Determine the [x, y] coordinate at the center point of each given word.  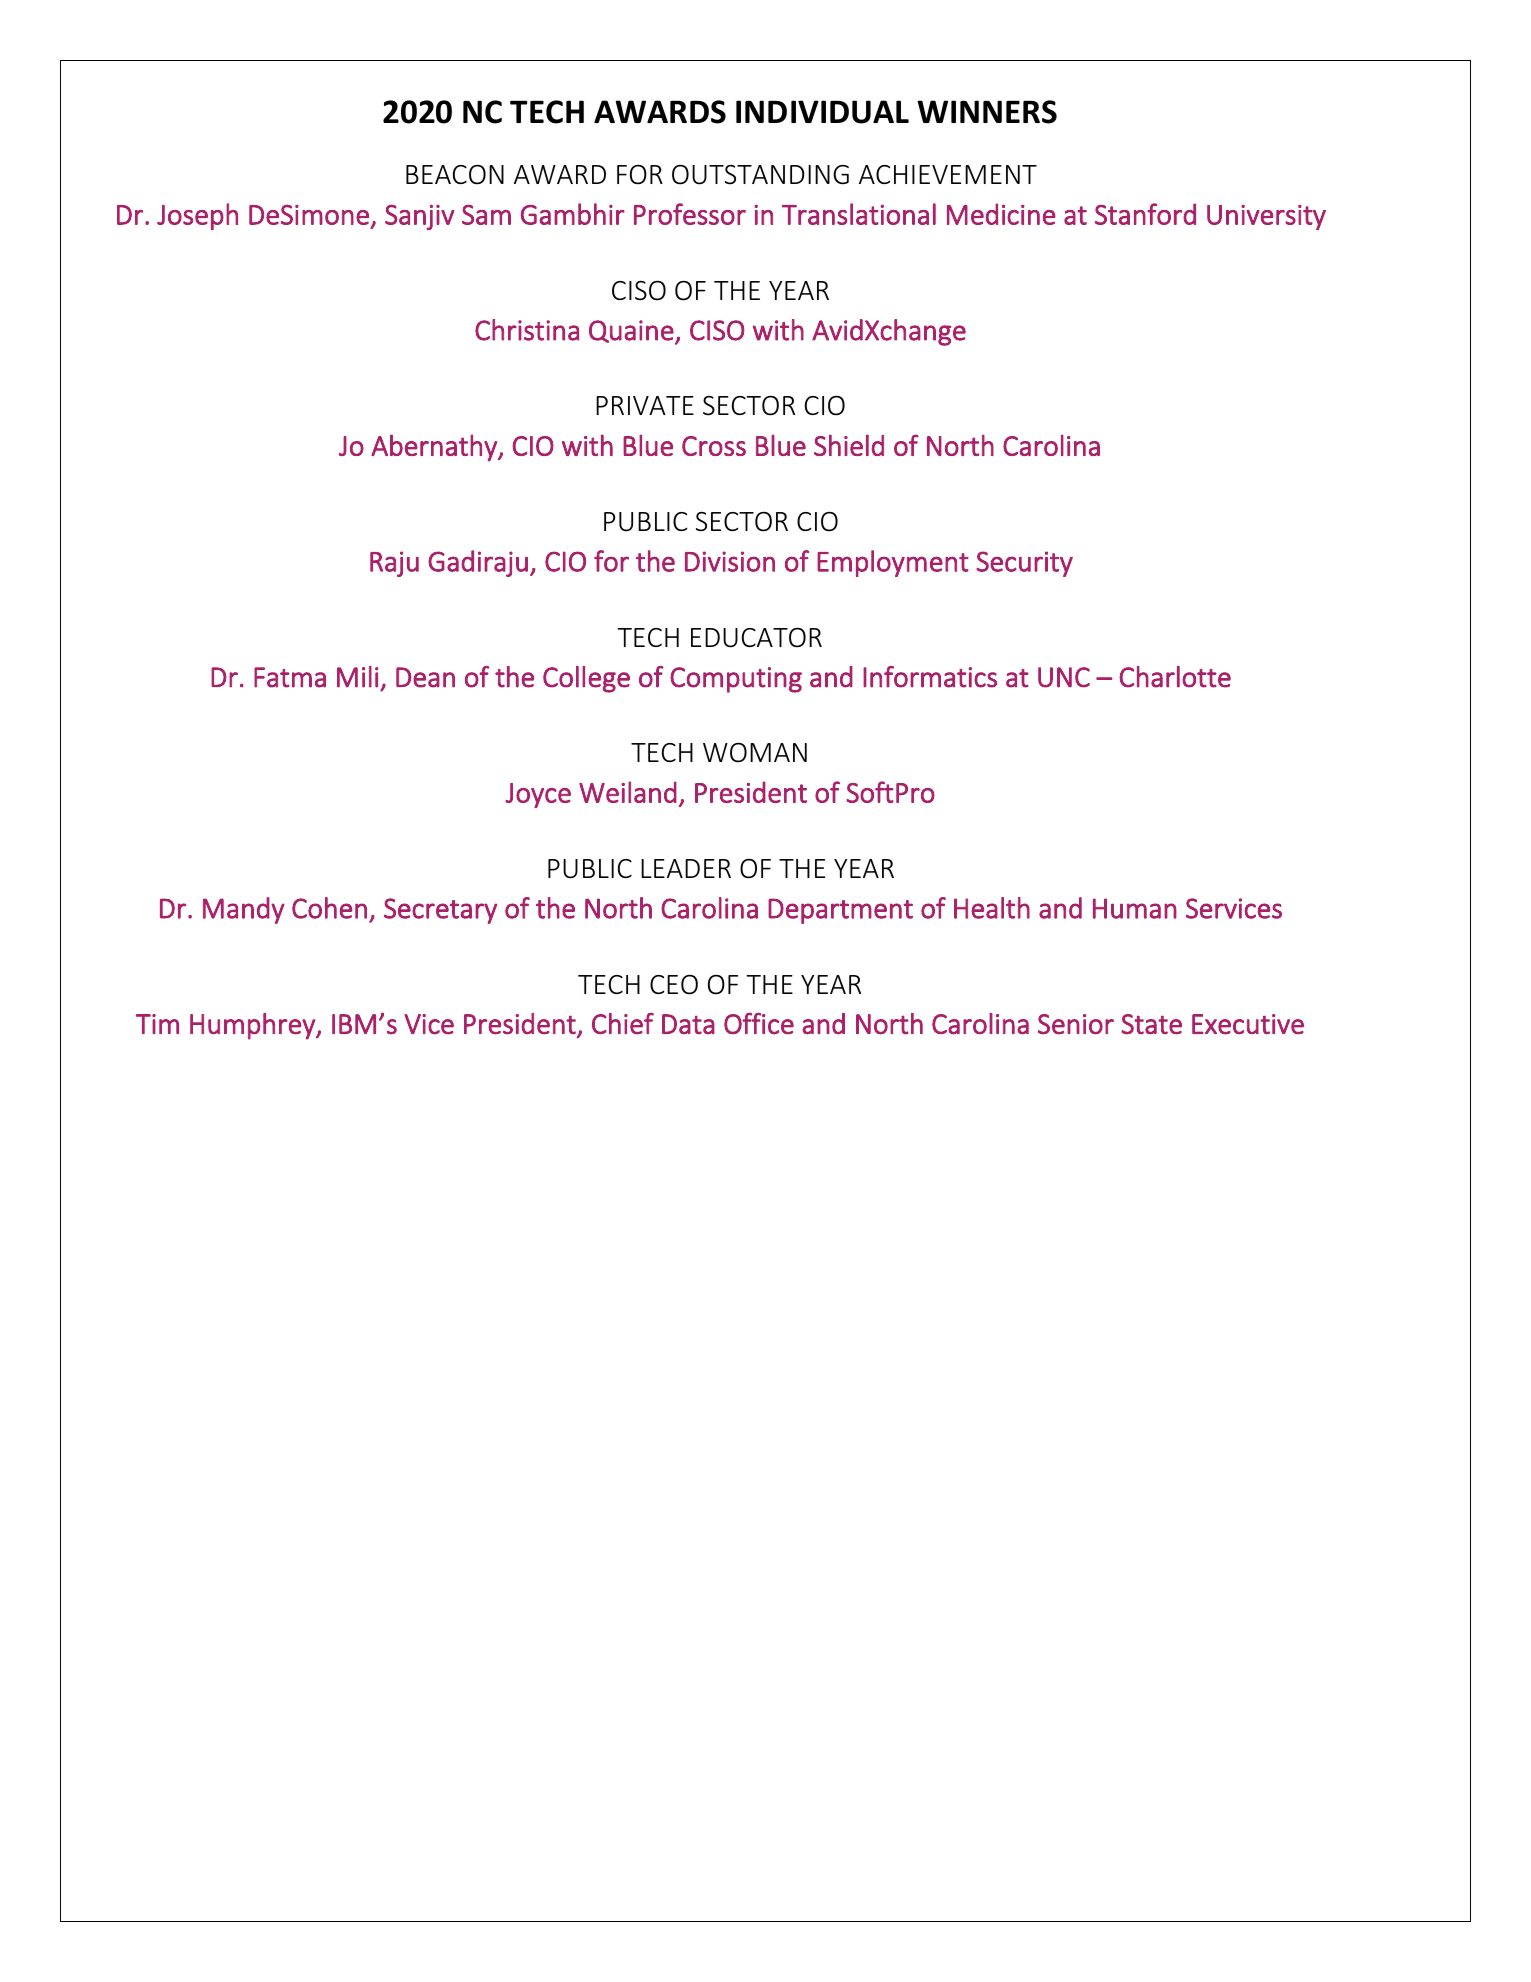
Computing [736, 680]
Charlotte [1175, 677]
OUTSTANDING [760, 174]
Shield [849, 445]
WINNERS [987, 112]
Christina [527, 330]
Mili [357, 677]
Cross [714, 446]
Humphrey [253, 1026]
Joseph [197, 216]
